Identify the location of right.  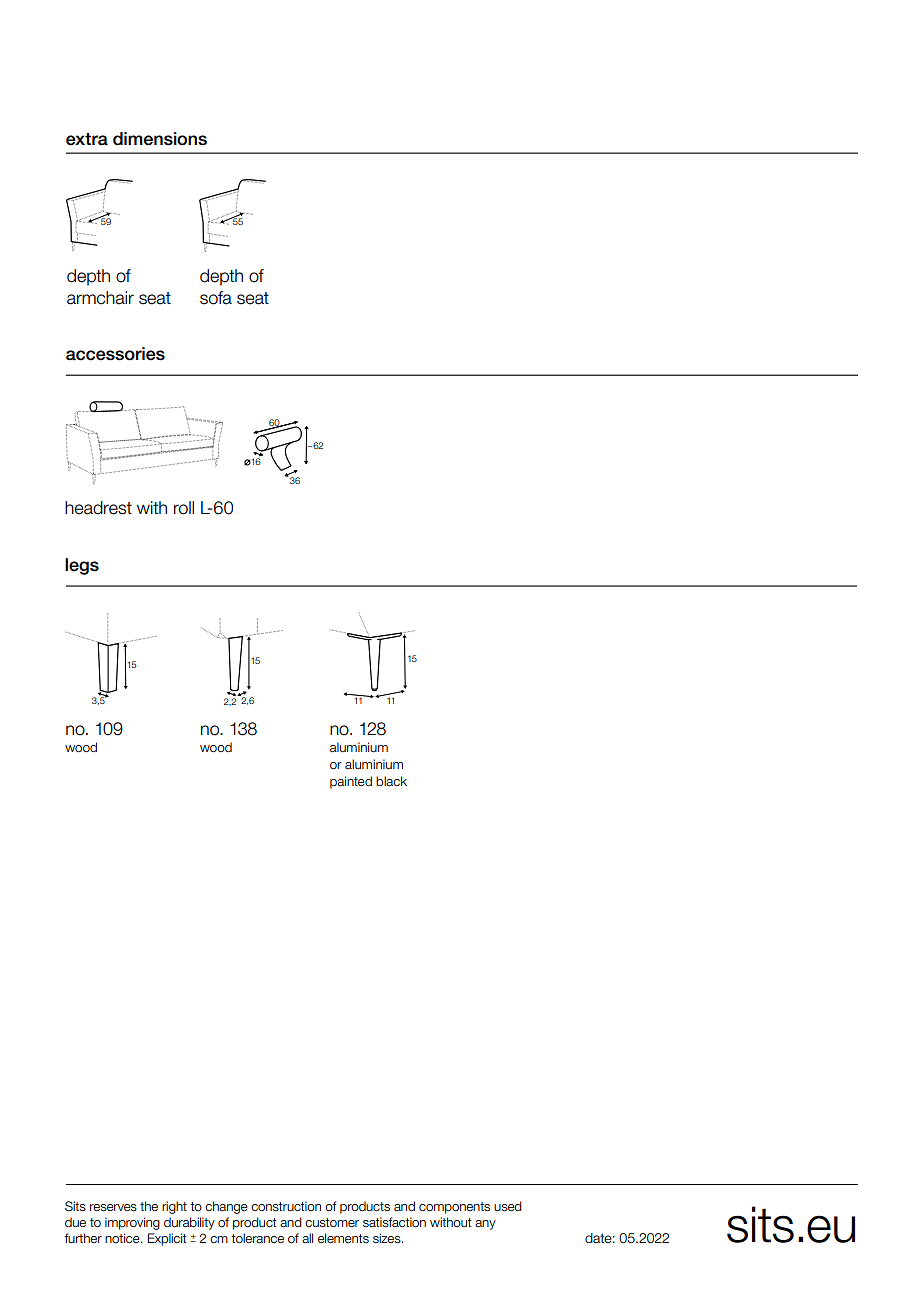
(174, 1207).
